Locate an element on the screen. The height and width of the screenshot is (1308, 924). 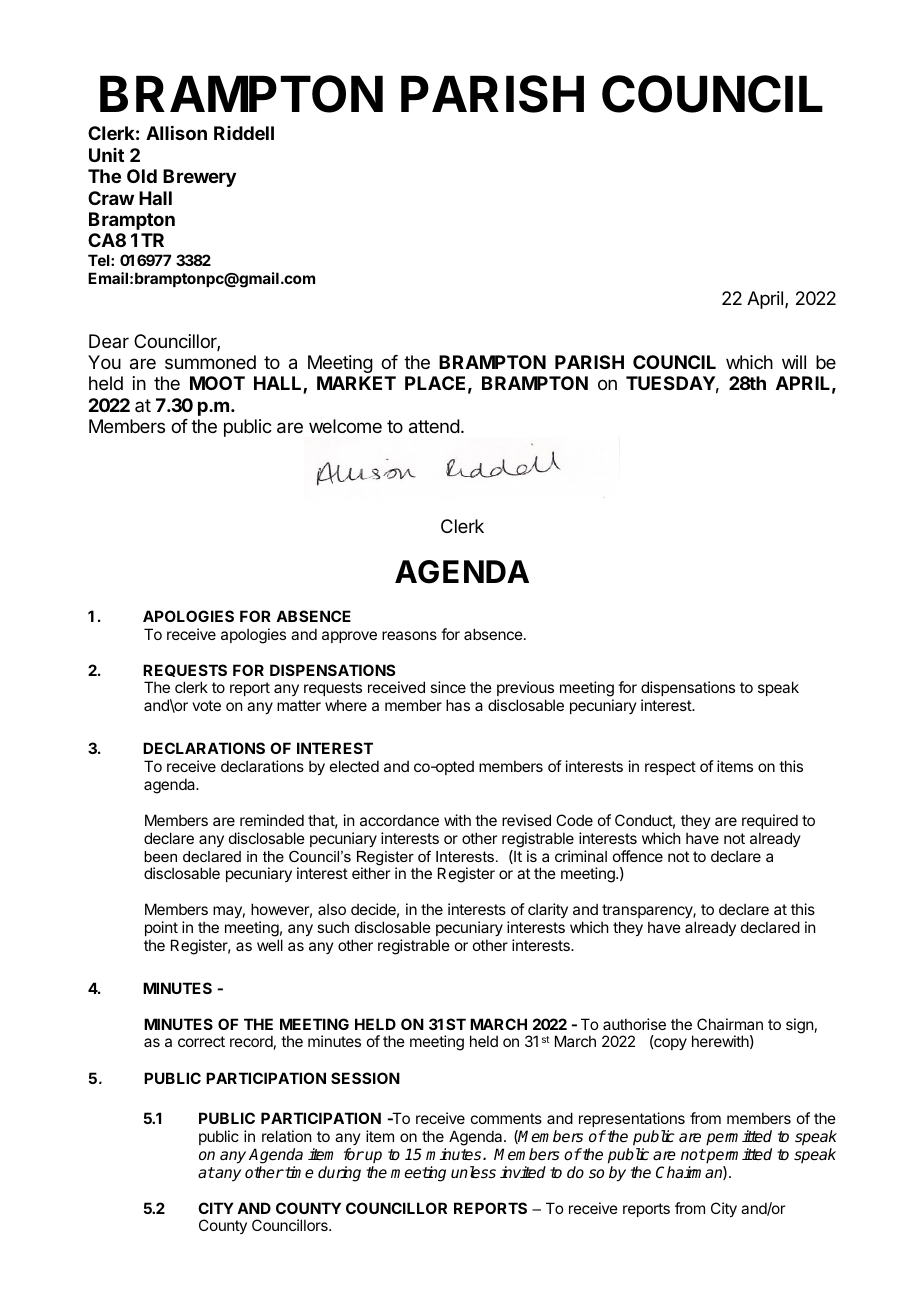
respect is located at coordinates (670, 768).
